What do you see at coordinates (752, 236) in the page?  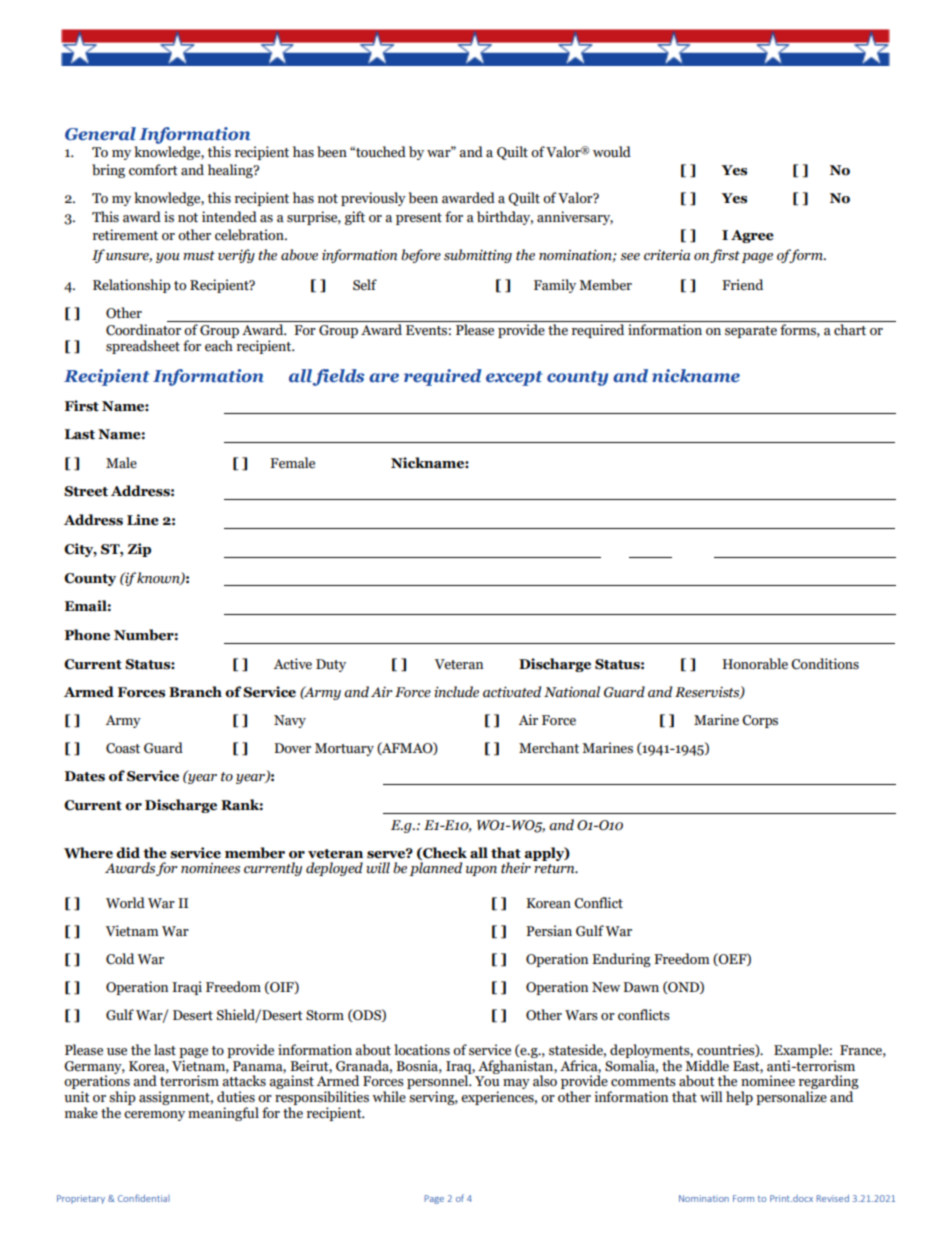 I see `Agree` at bounding box center [752, 236].
